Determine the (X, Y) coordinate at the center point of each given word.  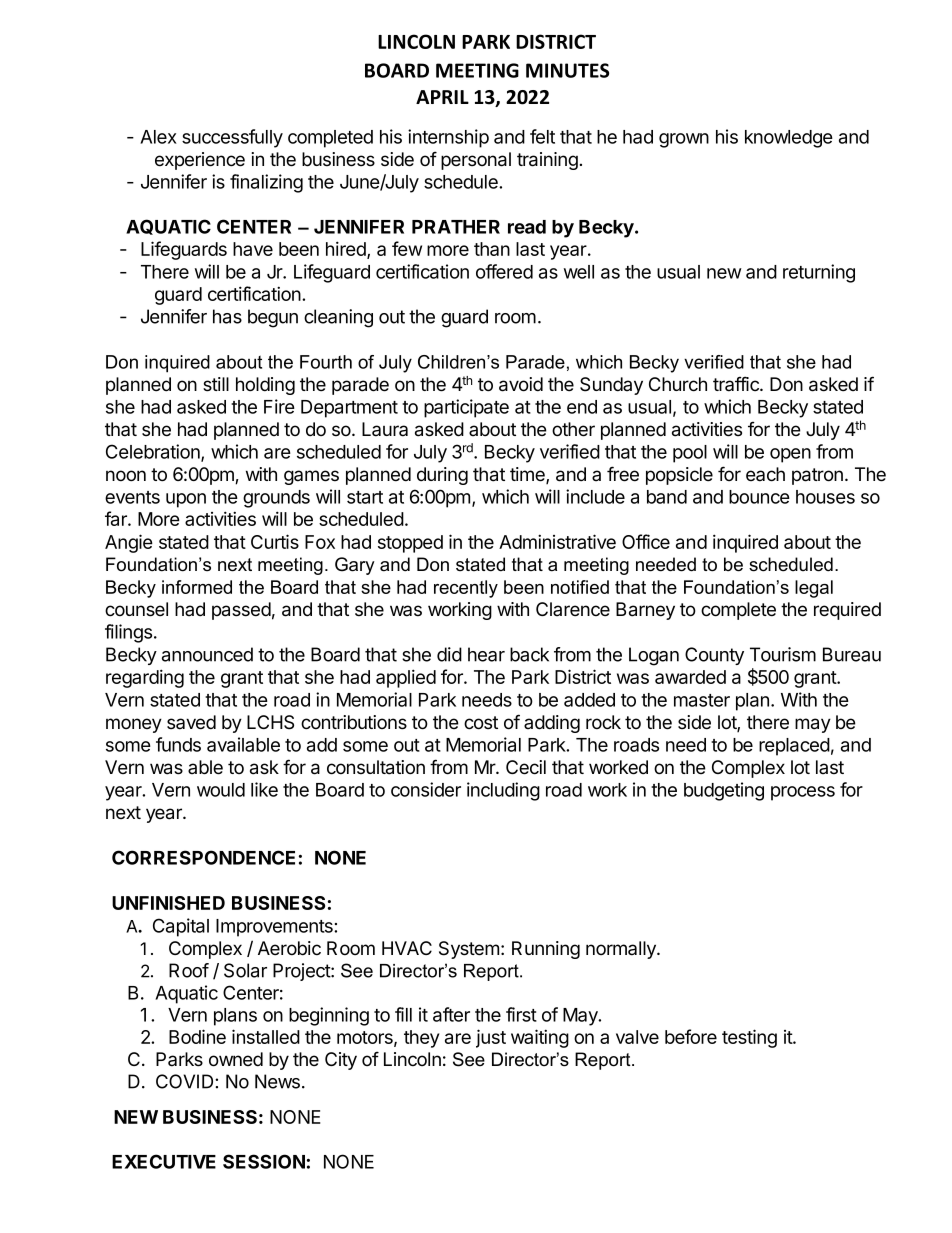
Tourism (783, 654)
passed (241, 611)
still (216, 384)
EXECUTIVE (164, 1161)
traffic (737, 384)
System (469, 950)
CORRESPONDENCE (203, 857)
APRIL (442, 97)
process (803, 793)
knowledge (789, 139)
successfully (232, 138)
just (491, 1038)
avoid (521, 384)
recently (466, 589)
